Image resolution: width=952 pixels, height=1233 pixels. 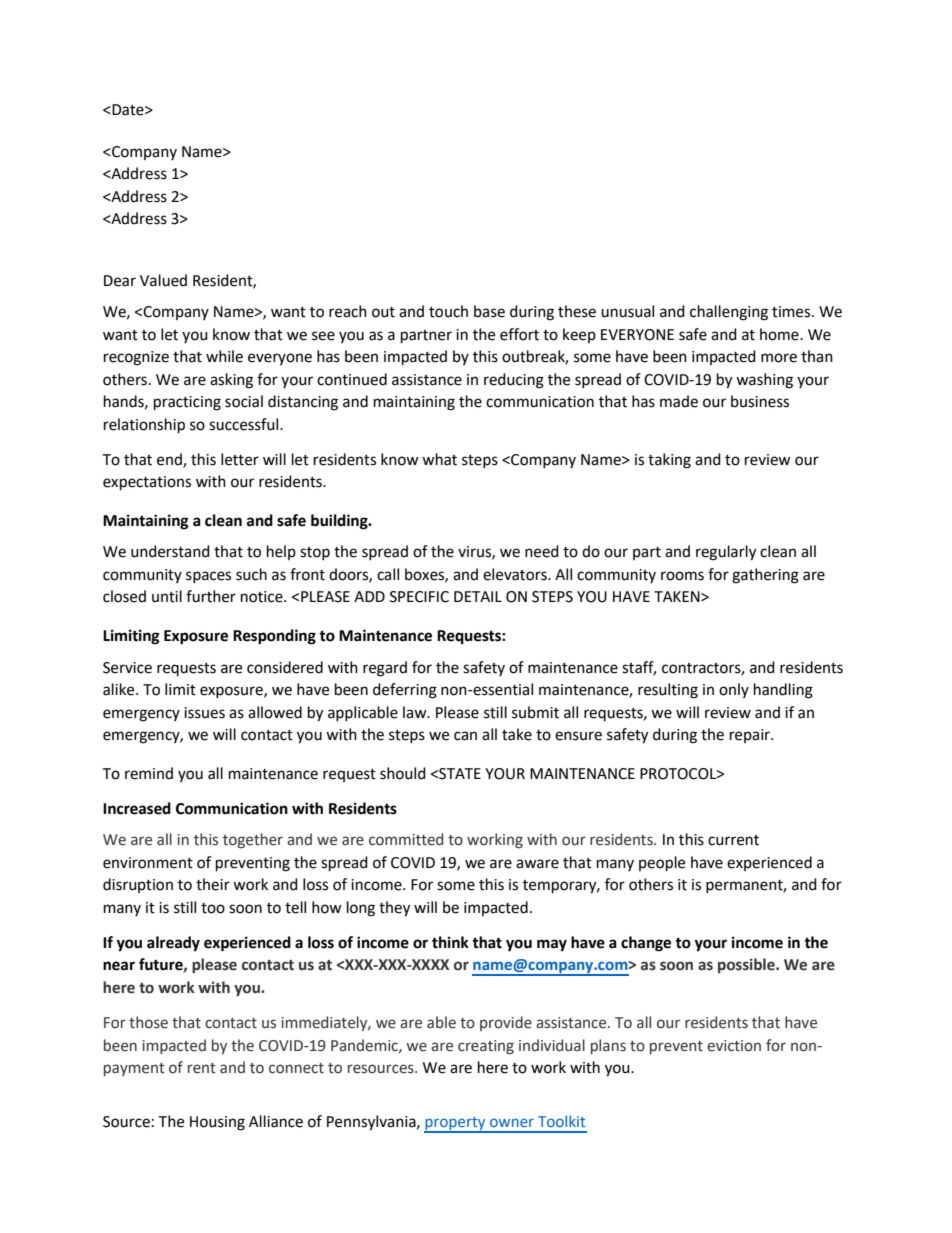 What do you see at coordinates (163, 280) in the page?
I see `Valued` at bounding box center [163, 280].
